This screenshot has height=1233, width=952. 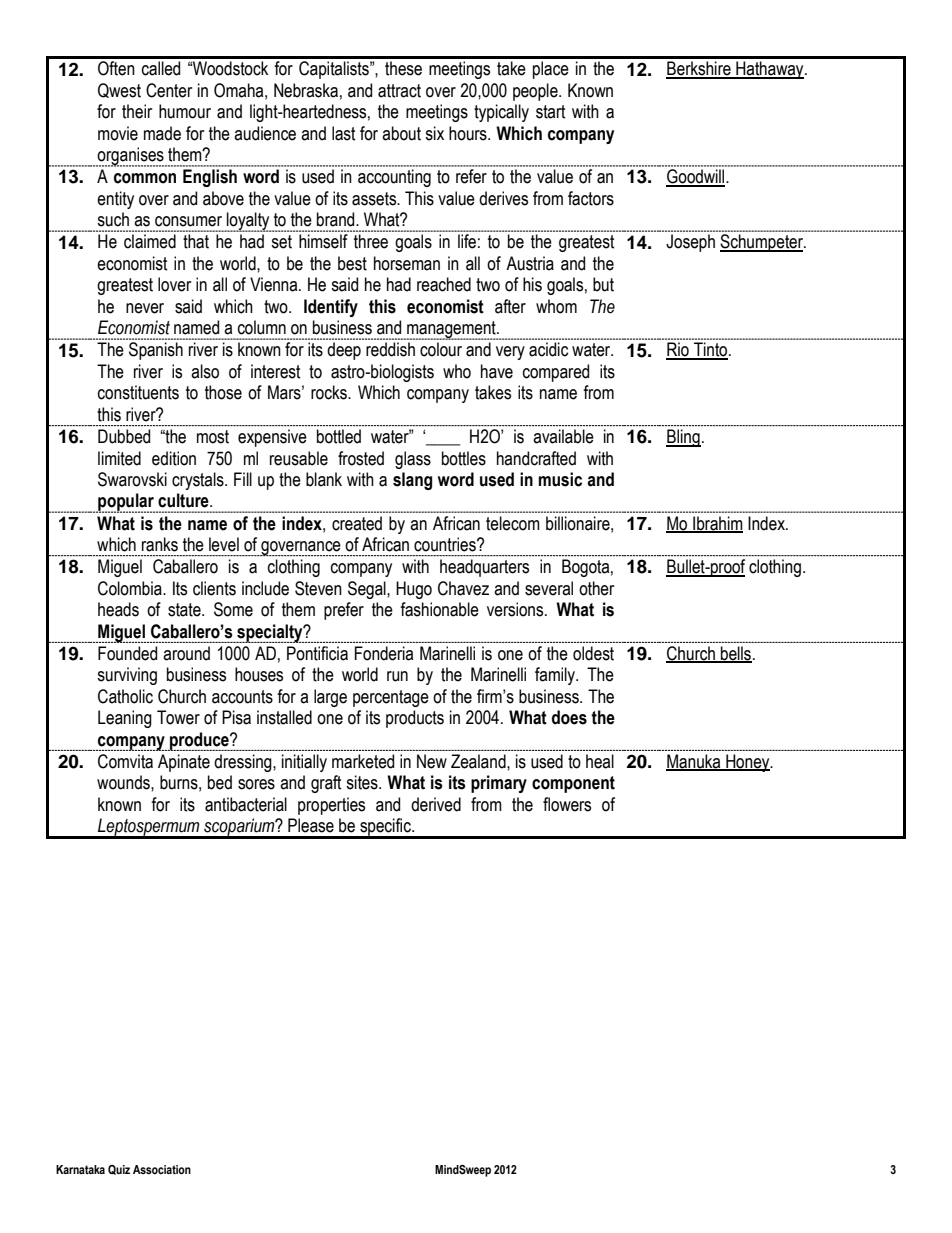 What do you see at coordinates (436, 804) in the screenshot?
I see `derived` at bounding box center [436, 804].
